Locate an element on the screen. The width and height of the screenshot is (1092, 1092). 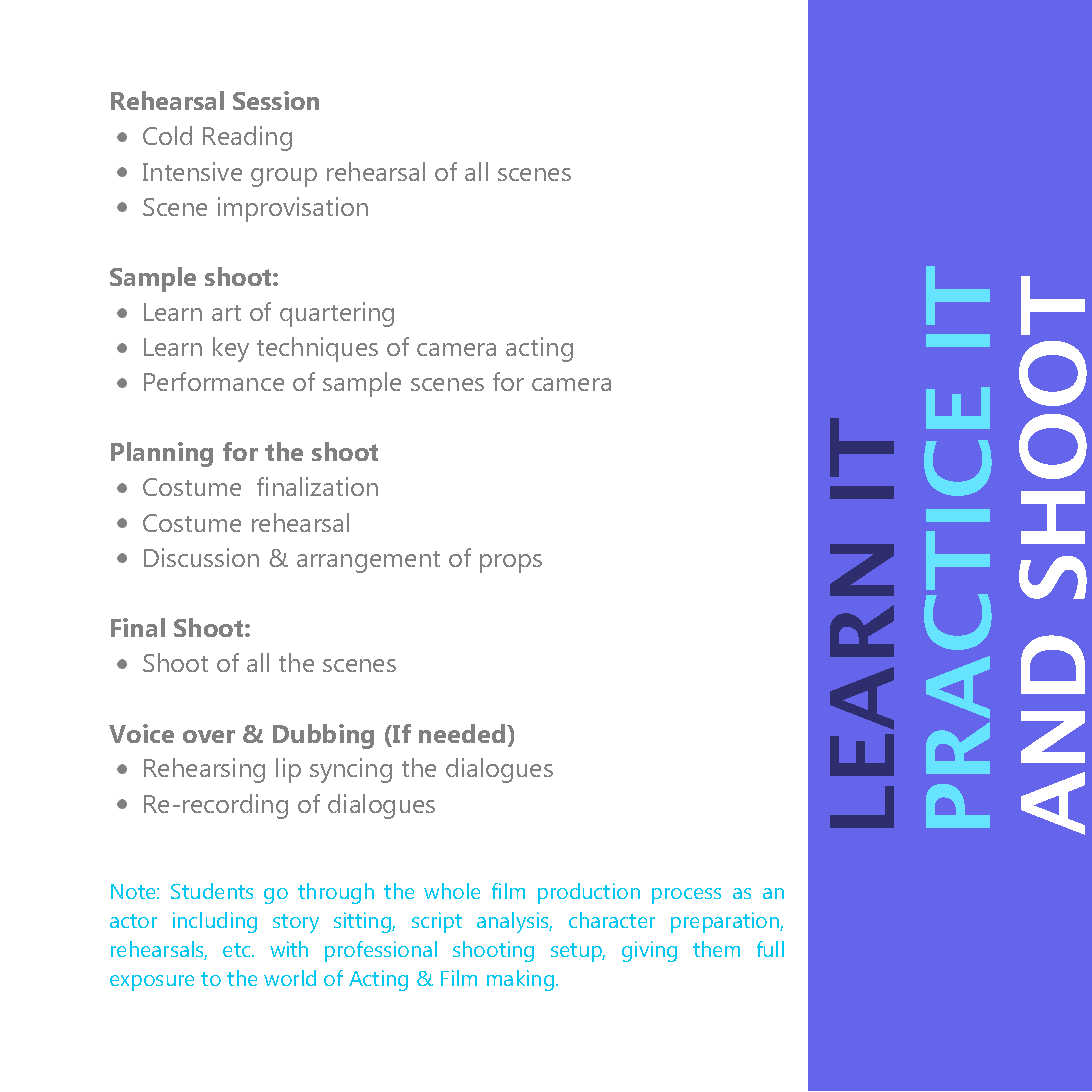
arrangement is located at coordinates (368, 562).
